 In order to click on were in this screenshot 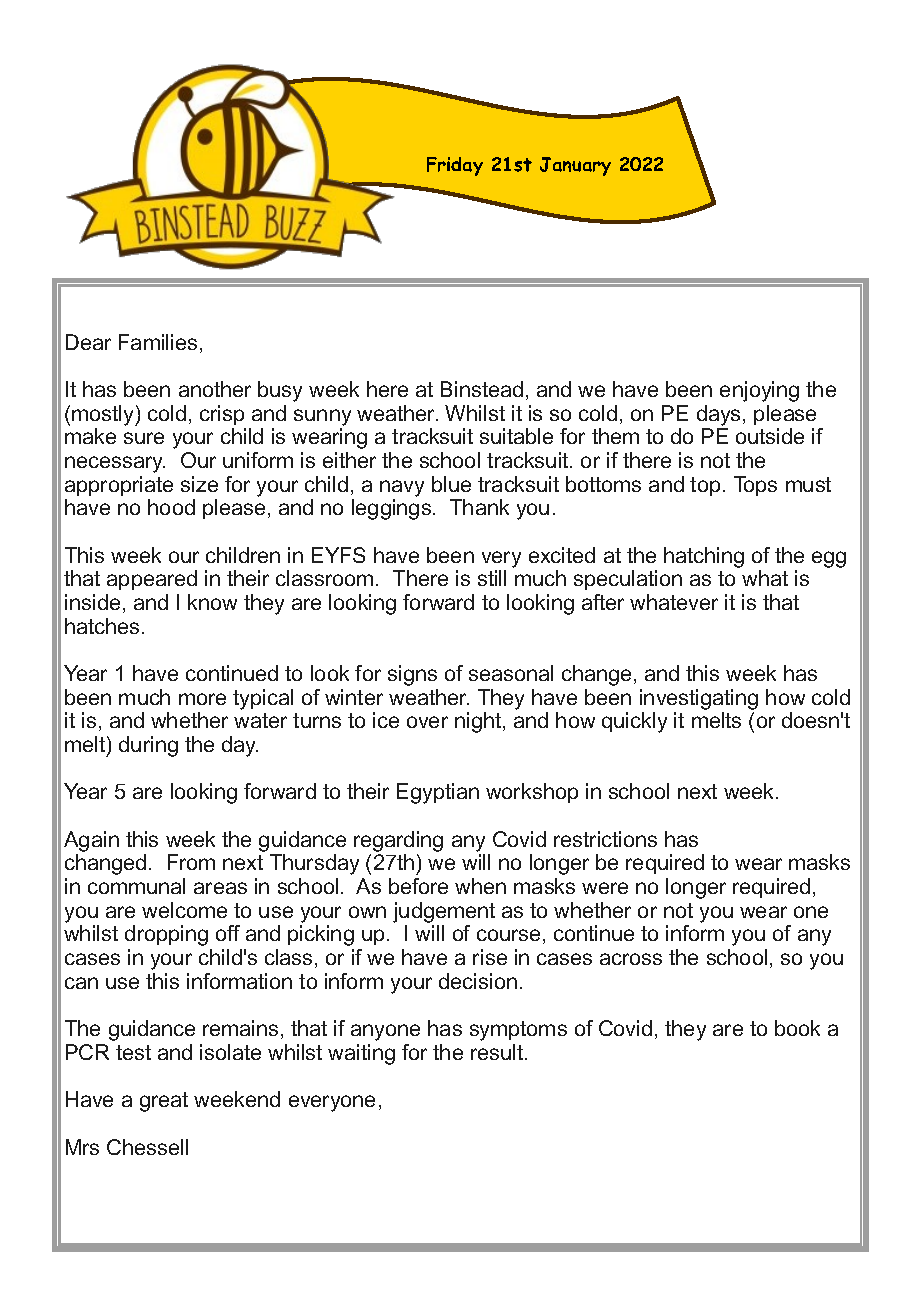, I will do `click(605, 888)`.
